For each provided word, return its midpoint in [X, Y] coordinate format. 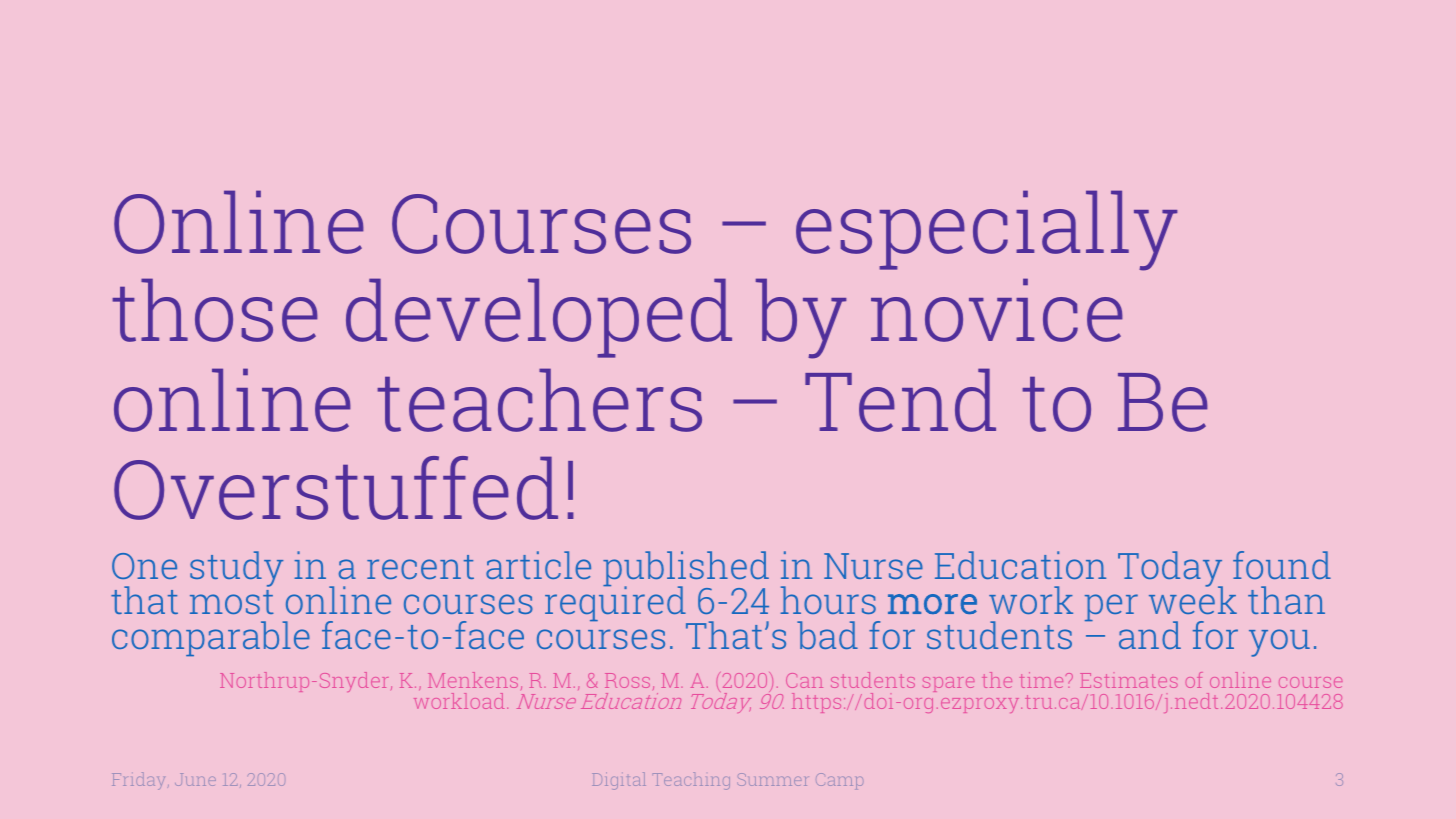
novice [997, 310]
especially [986, 230]
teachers [539, 400]
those [215, 310]
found [1282, 565]
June [195, 779]
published [686, 570]
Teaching [691, 781]
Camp [839, 781]
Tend [900, 400]
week [1193, 599]
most [232, 602]
